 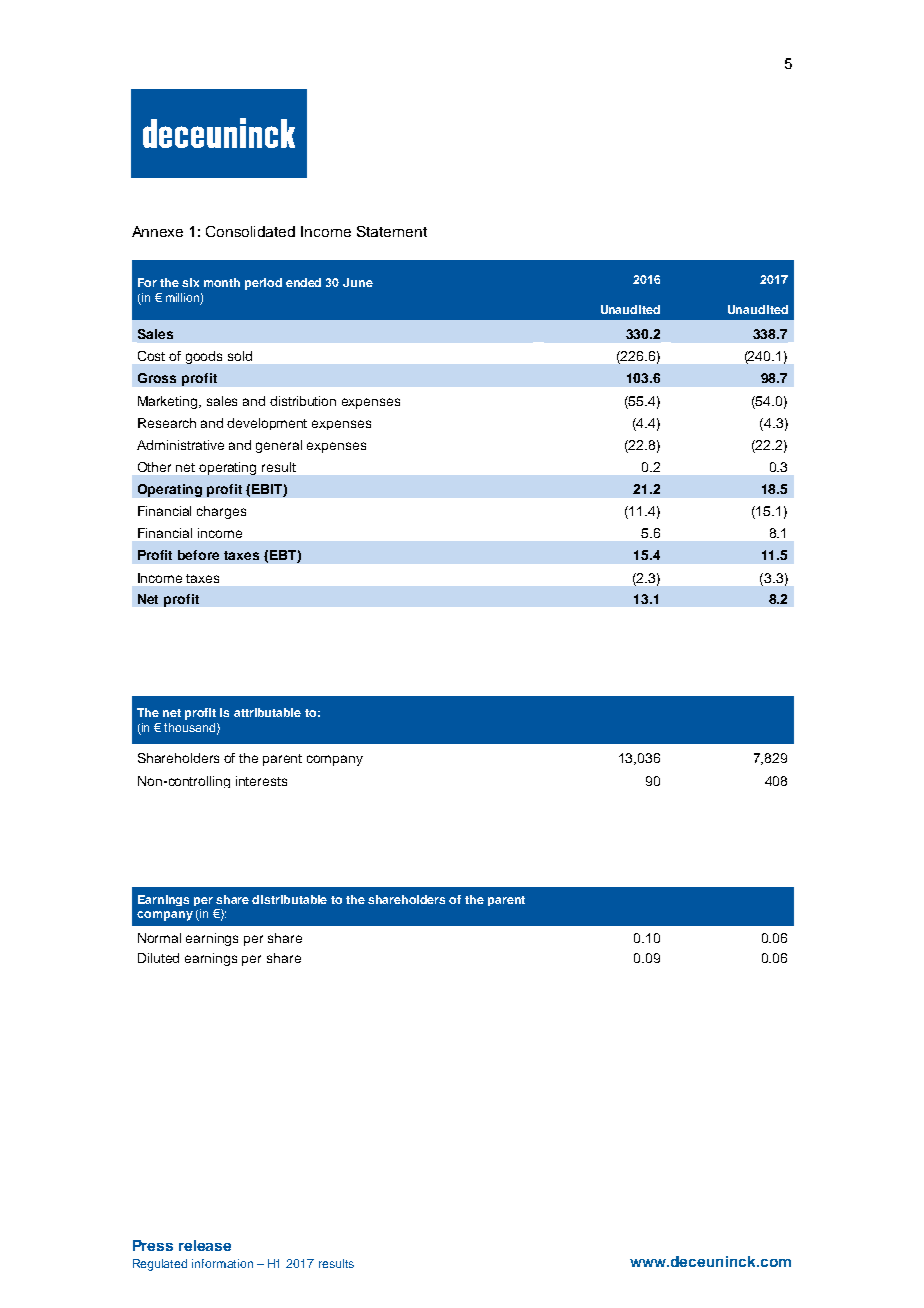 What do you see at coordinates (190, 282) in the screenshot?
I see `six` at bounding box center [190, 282].
